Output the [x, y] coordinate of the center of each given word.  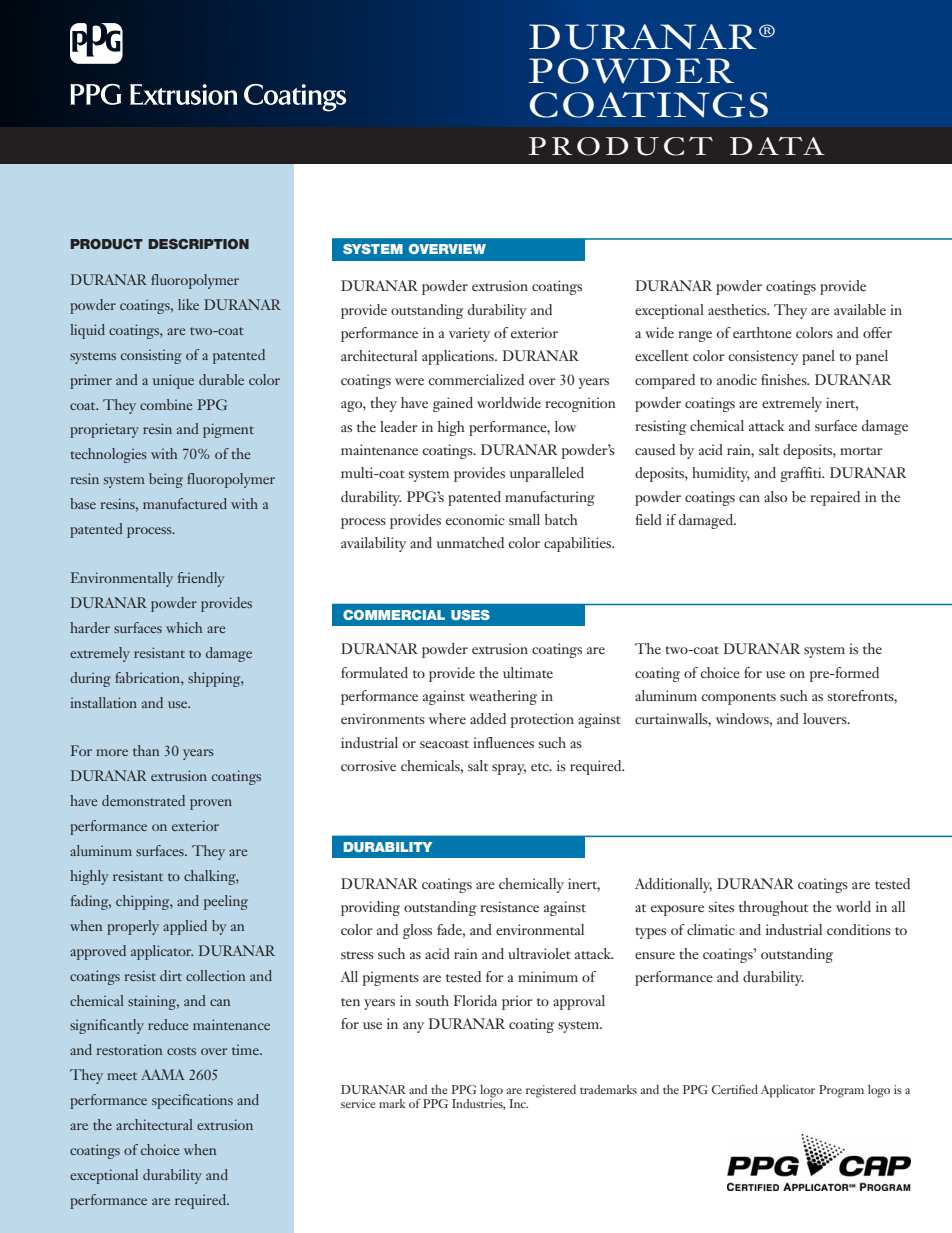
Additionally [673, 885]
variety [469, 334]
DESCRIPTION [198, 244]
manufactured [185, 503]
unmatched [470, 542]
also [775, 496]
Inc [518, 1103]
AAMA [163, 1074]
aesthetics [738, 309]
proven [211, 804]
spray [509, 769]
